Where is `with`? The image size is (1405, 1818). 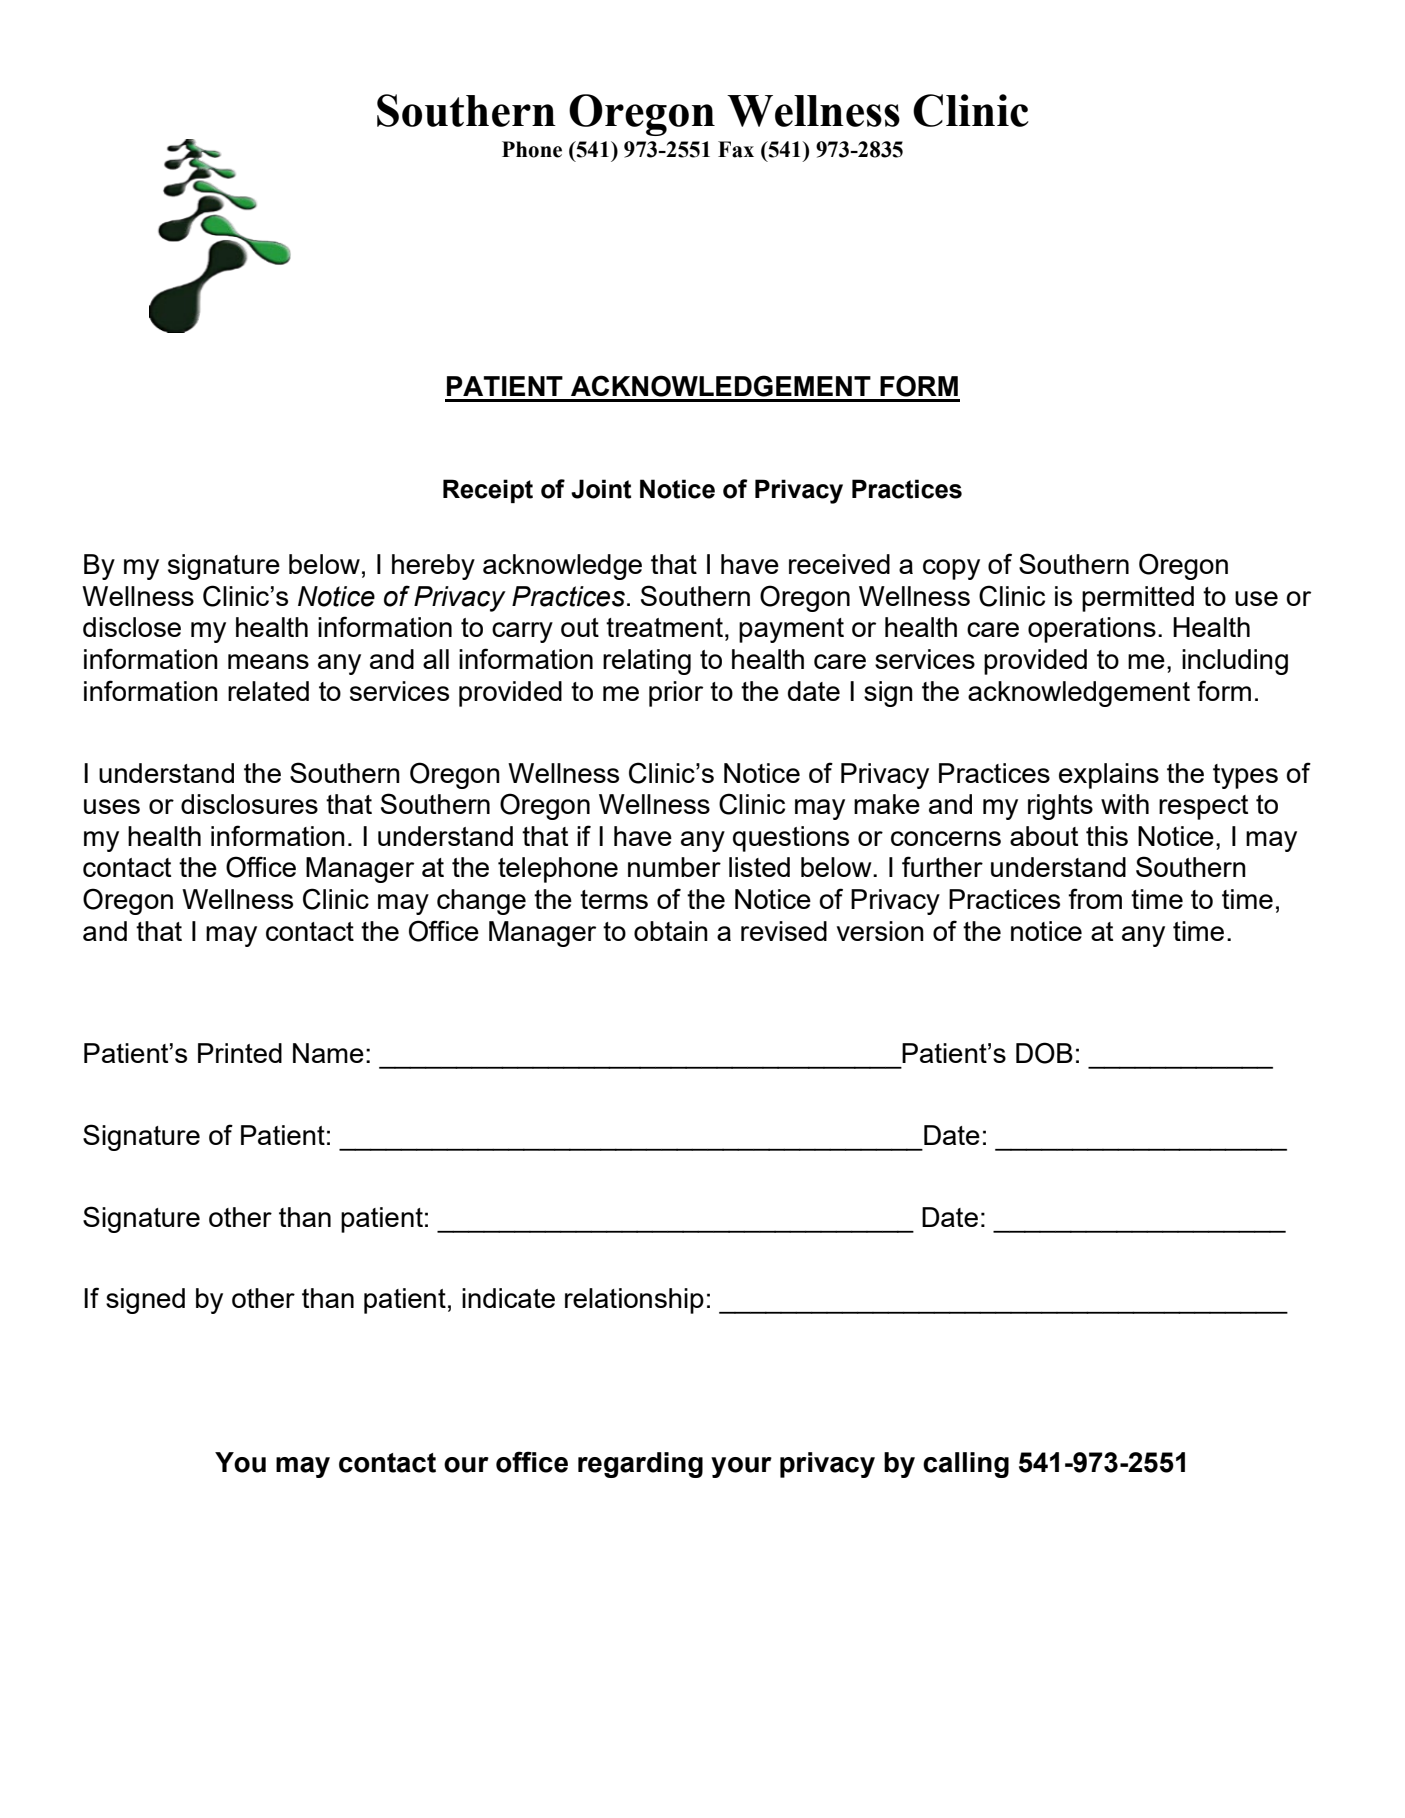 with is located at coordinates (1125, 804).
